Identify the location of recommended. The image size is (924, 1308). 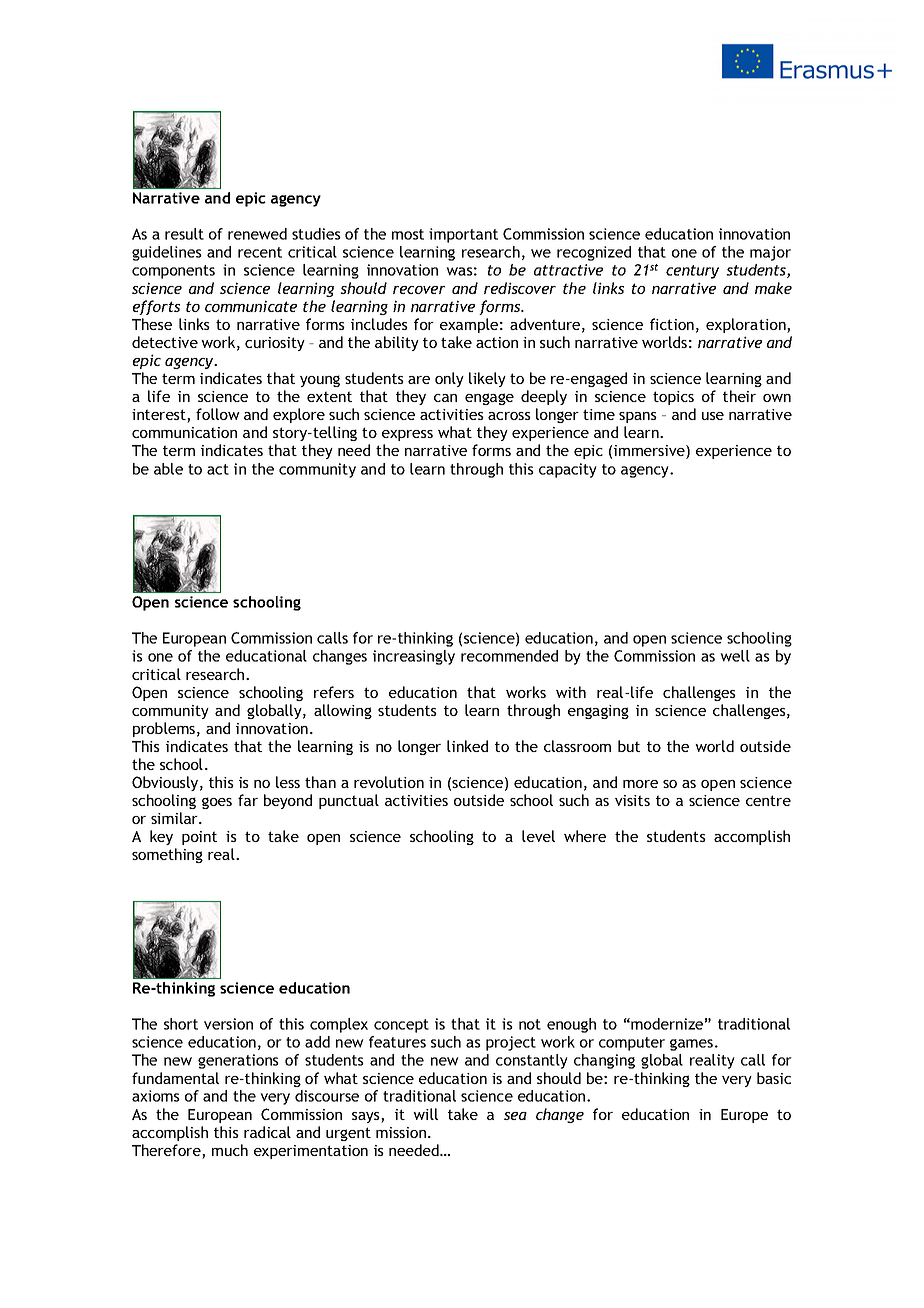
(509, 656).
